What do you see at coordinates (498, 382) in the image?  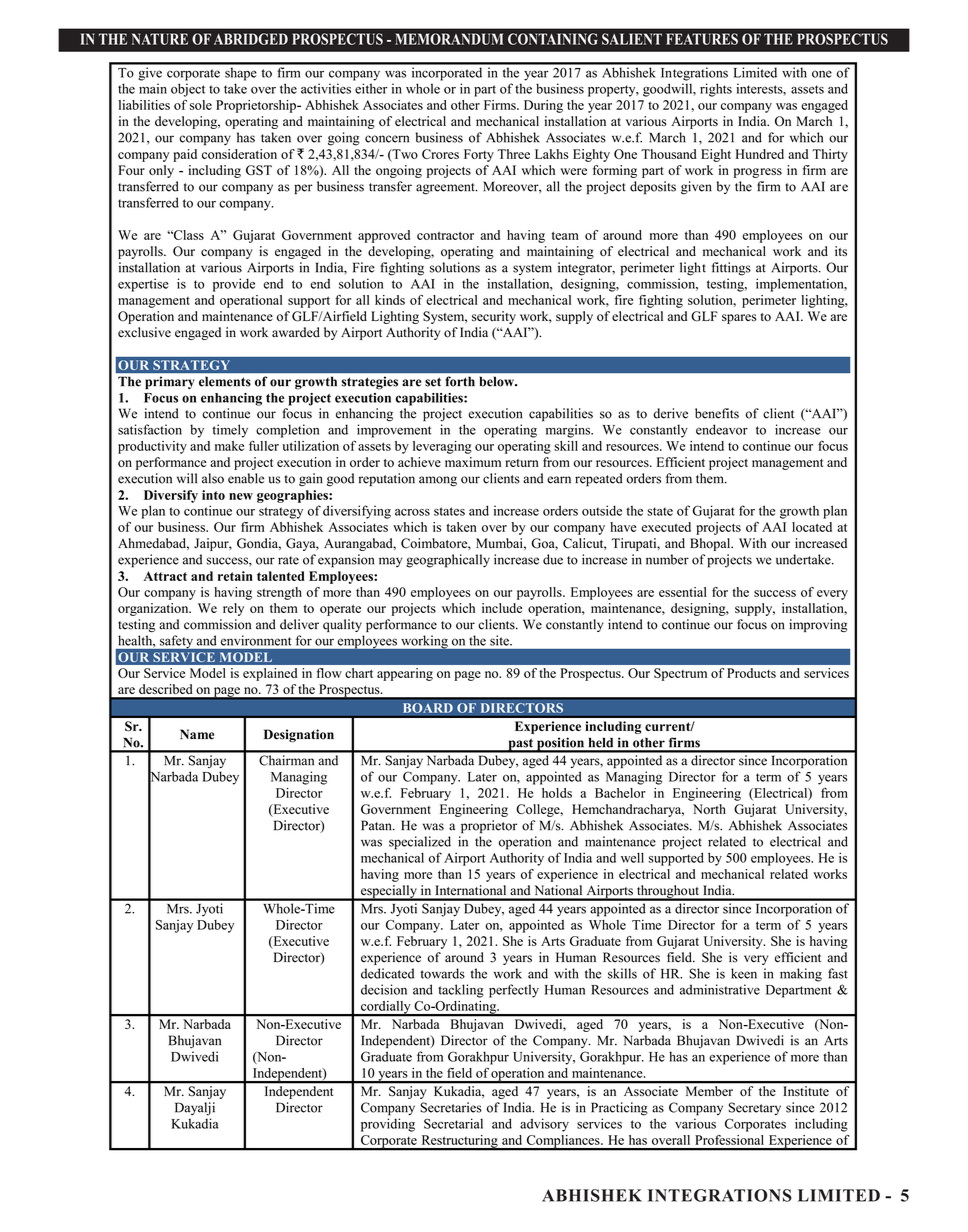 I see `below` at bounding box center [498, 382].
